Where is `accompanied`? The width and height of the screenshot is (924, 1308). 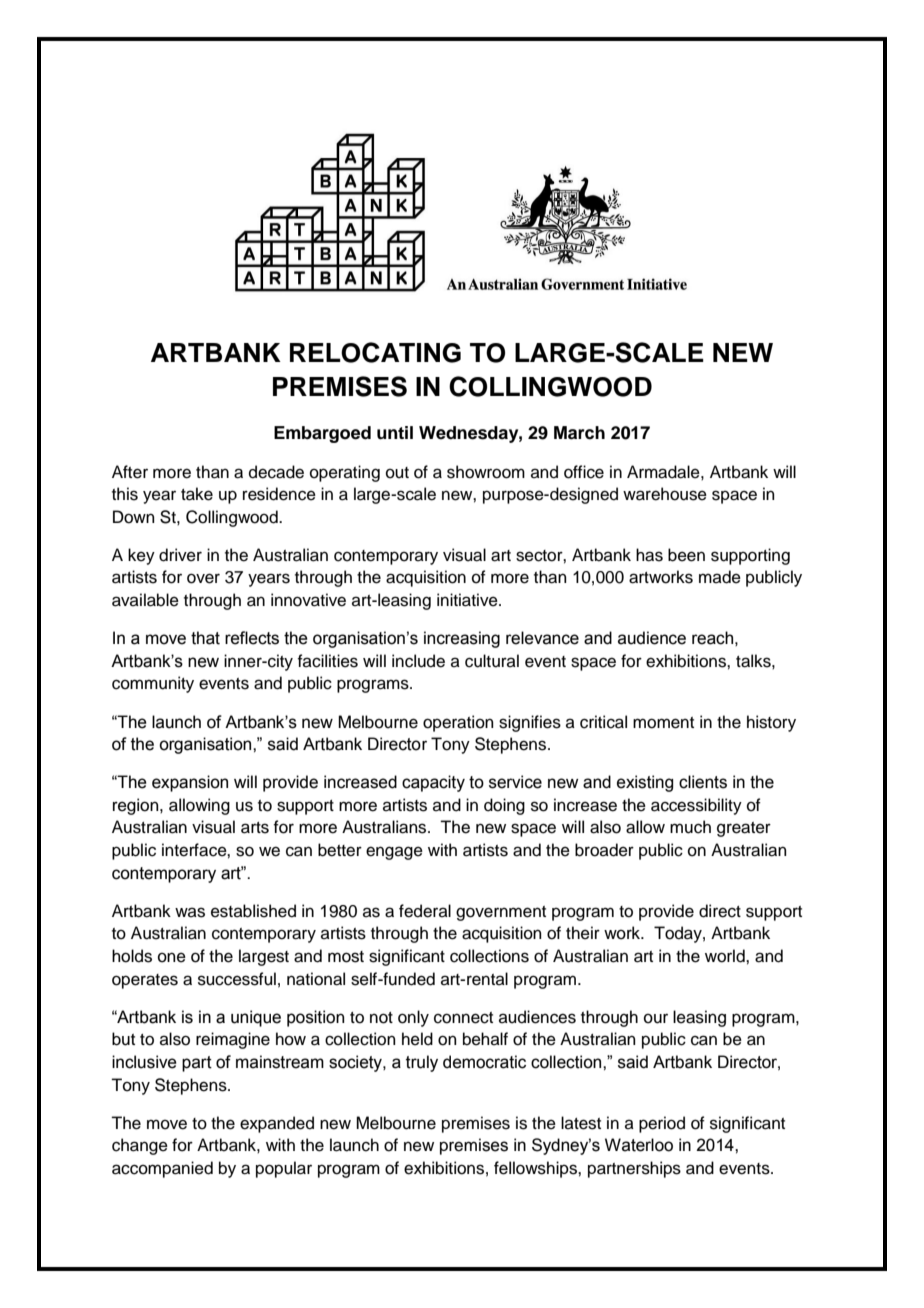
accompanied is located at coordinates (162, 1169).
